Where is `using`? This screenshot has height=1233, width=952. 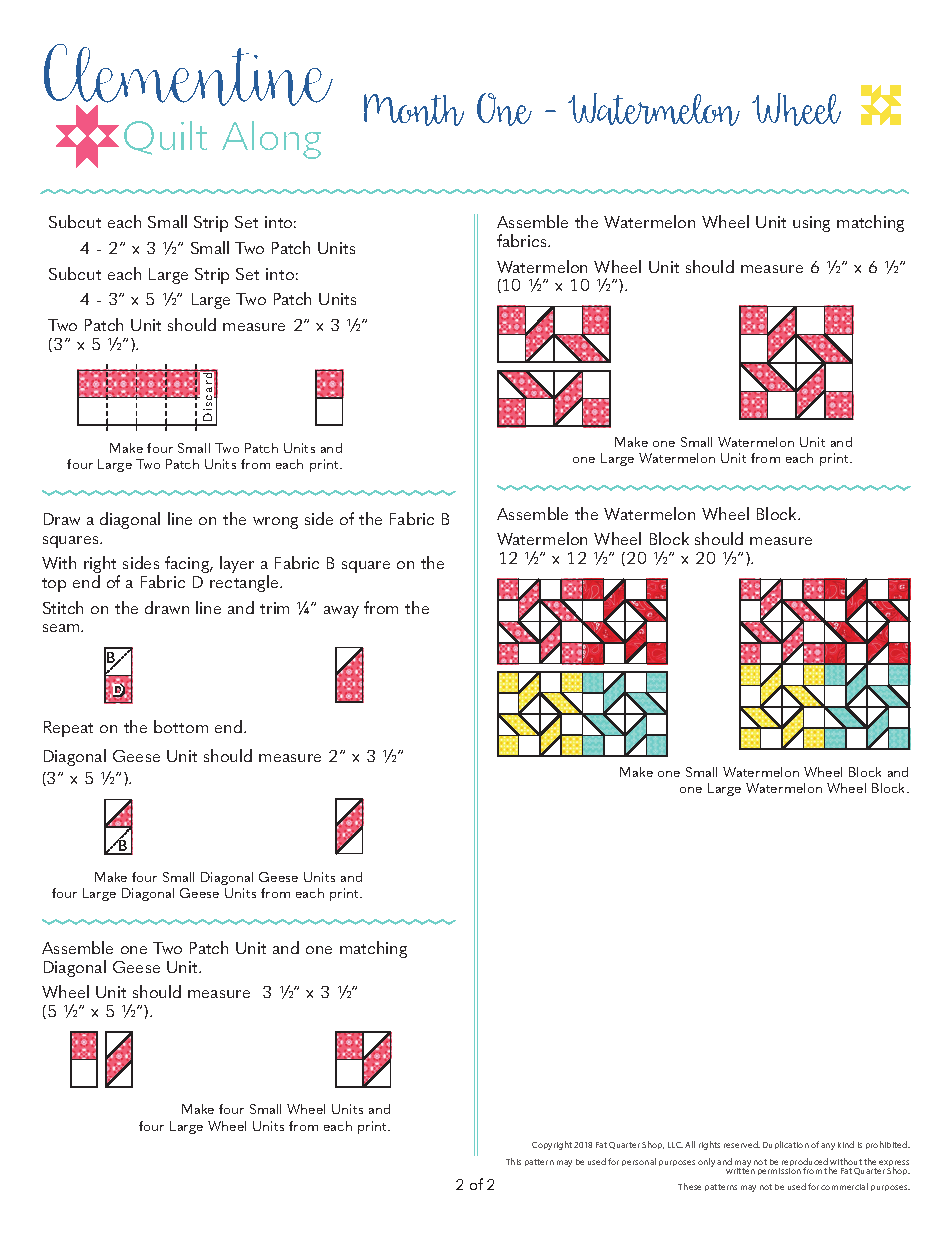 using is located at coordinates (811, 224).
